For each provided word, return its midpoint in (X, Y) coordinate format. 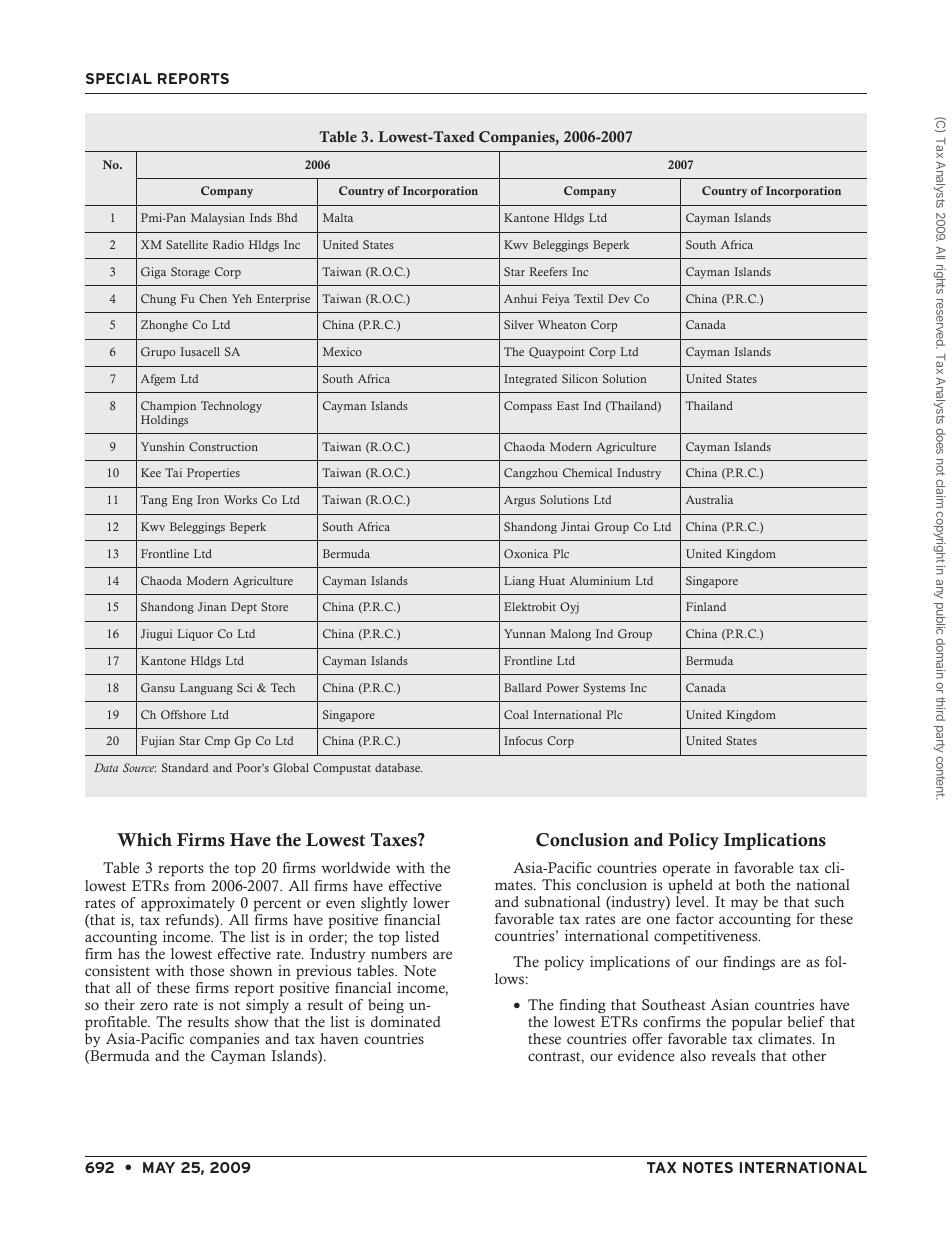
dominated (406, 1022)
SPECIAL (119, 78)
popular (757, 1025)
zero (154, 1006)
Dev (619, 298)
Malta (337, 217)
